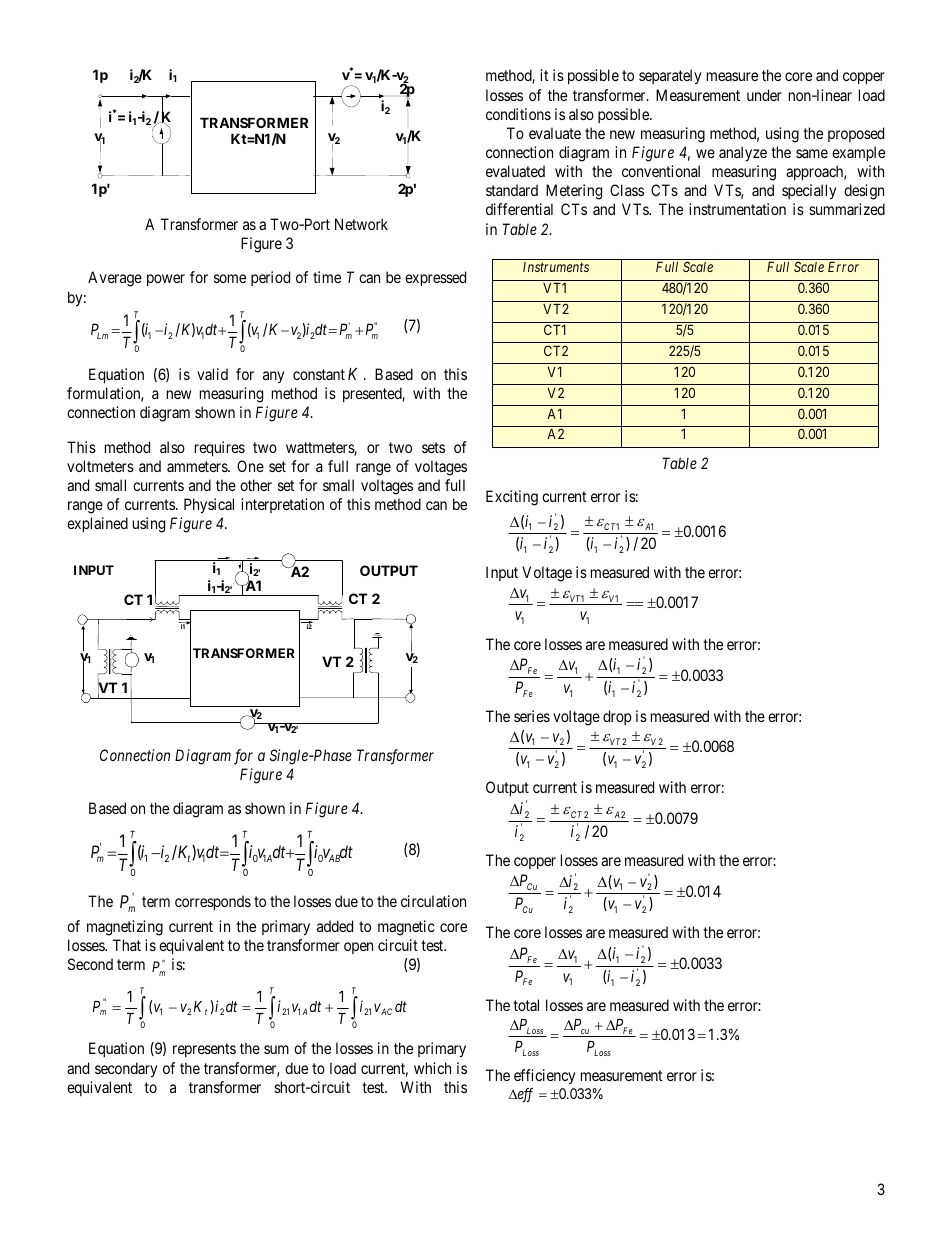 This screenshot has height=1233, width=952. What do you see at coordinates (518, 114) in the screenshot?
I see `conditions` at bounding box center [518, 114].
